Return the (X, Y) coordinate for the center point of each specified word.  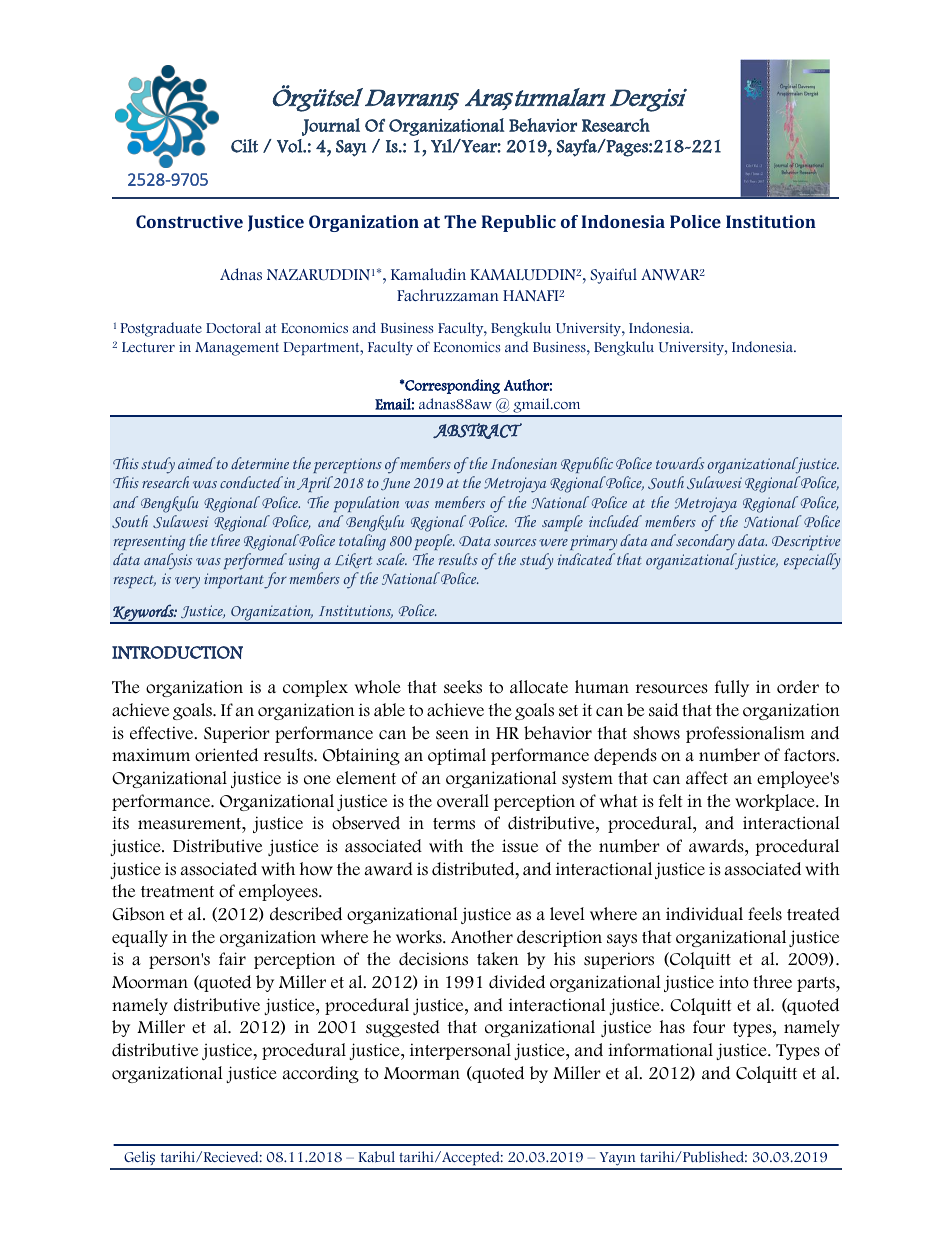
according (320, 1074)
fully (732, 688)
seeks (463, 687)
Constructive (189, 221)
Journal (331, 127)
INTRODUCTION (177, 652)
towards (680, 463)
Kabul (377, 1157)
